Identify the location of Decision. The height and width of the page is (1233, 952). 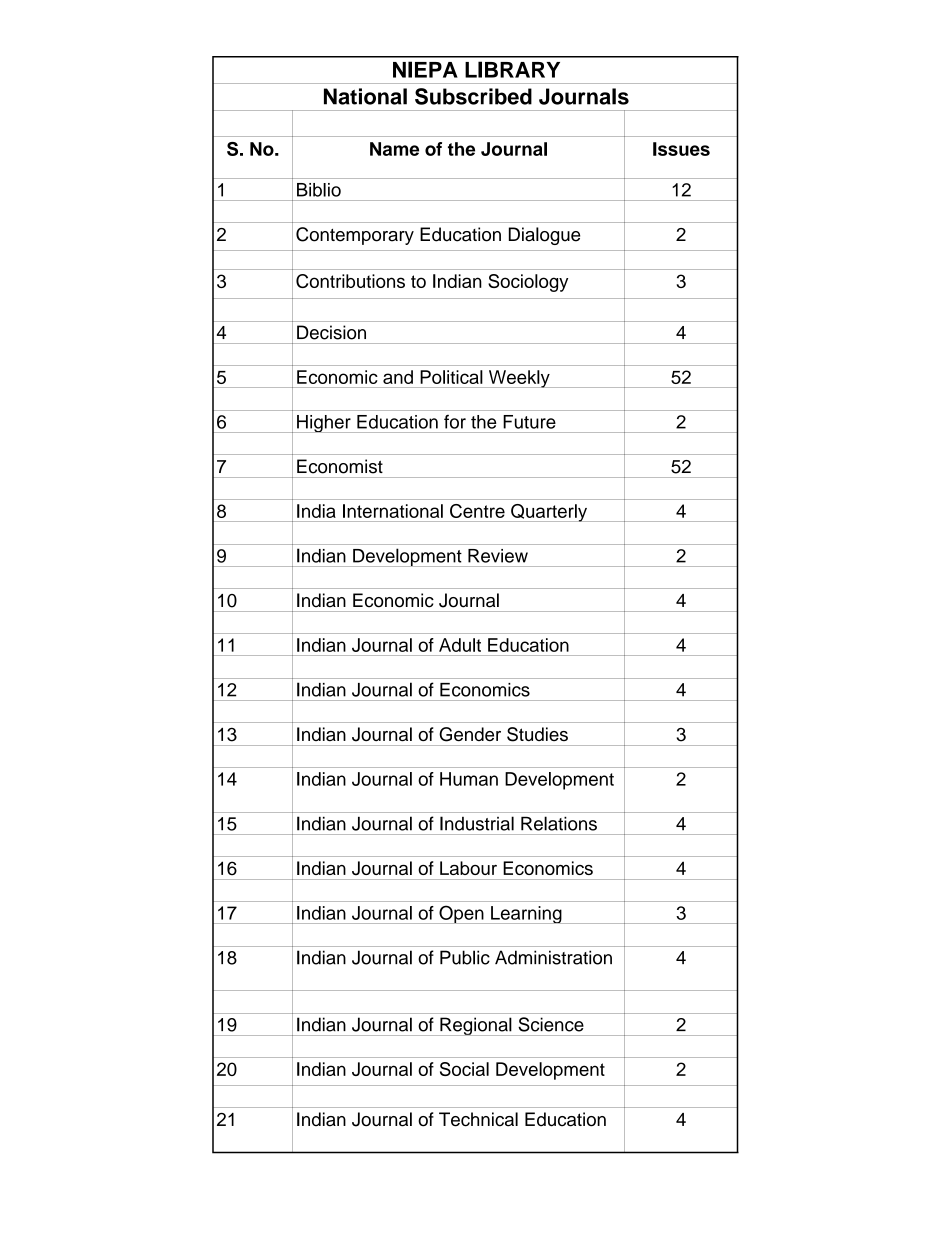
(331, 332).
